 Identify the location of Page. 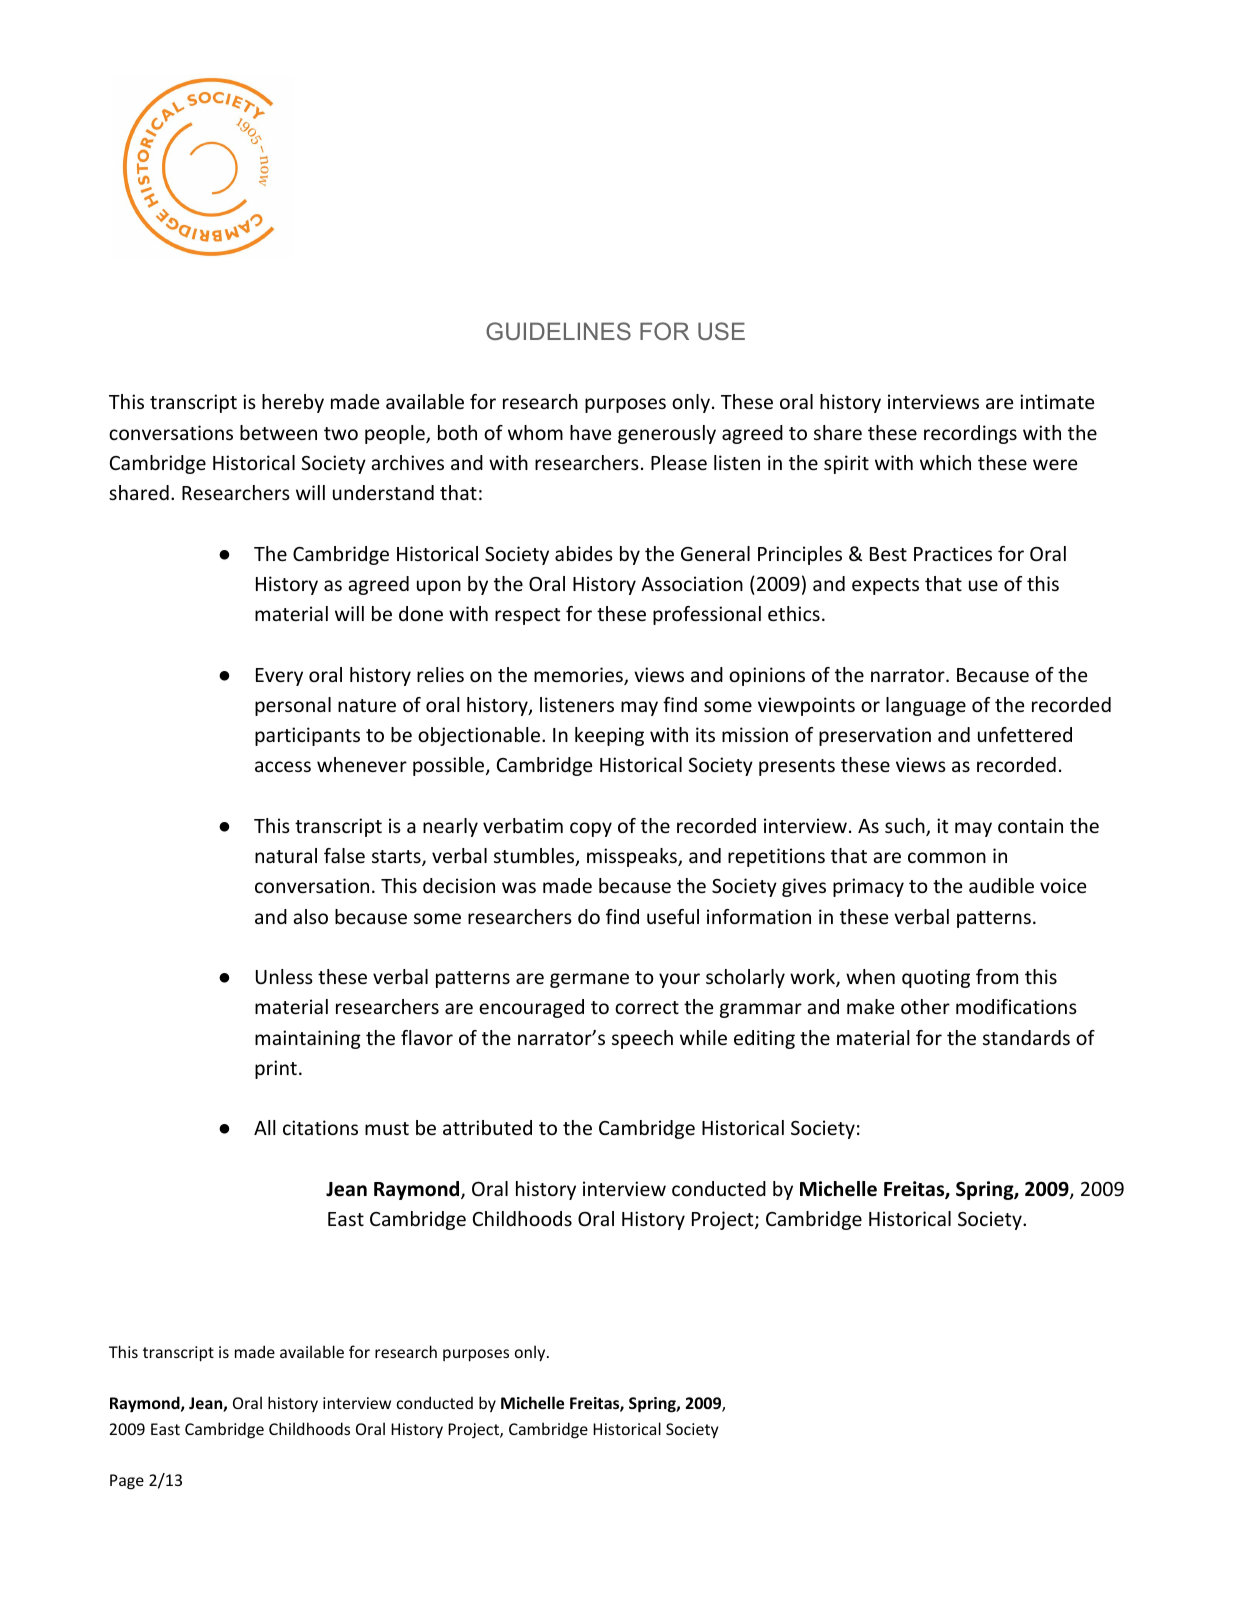
(127, 1482).
